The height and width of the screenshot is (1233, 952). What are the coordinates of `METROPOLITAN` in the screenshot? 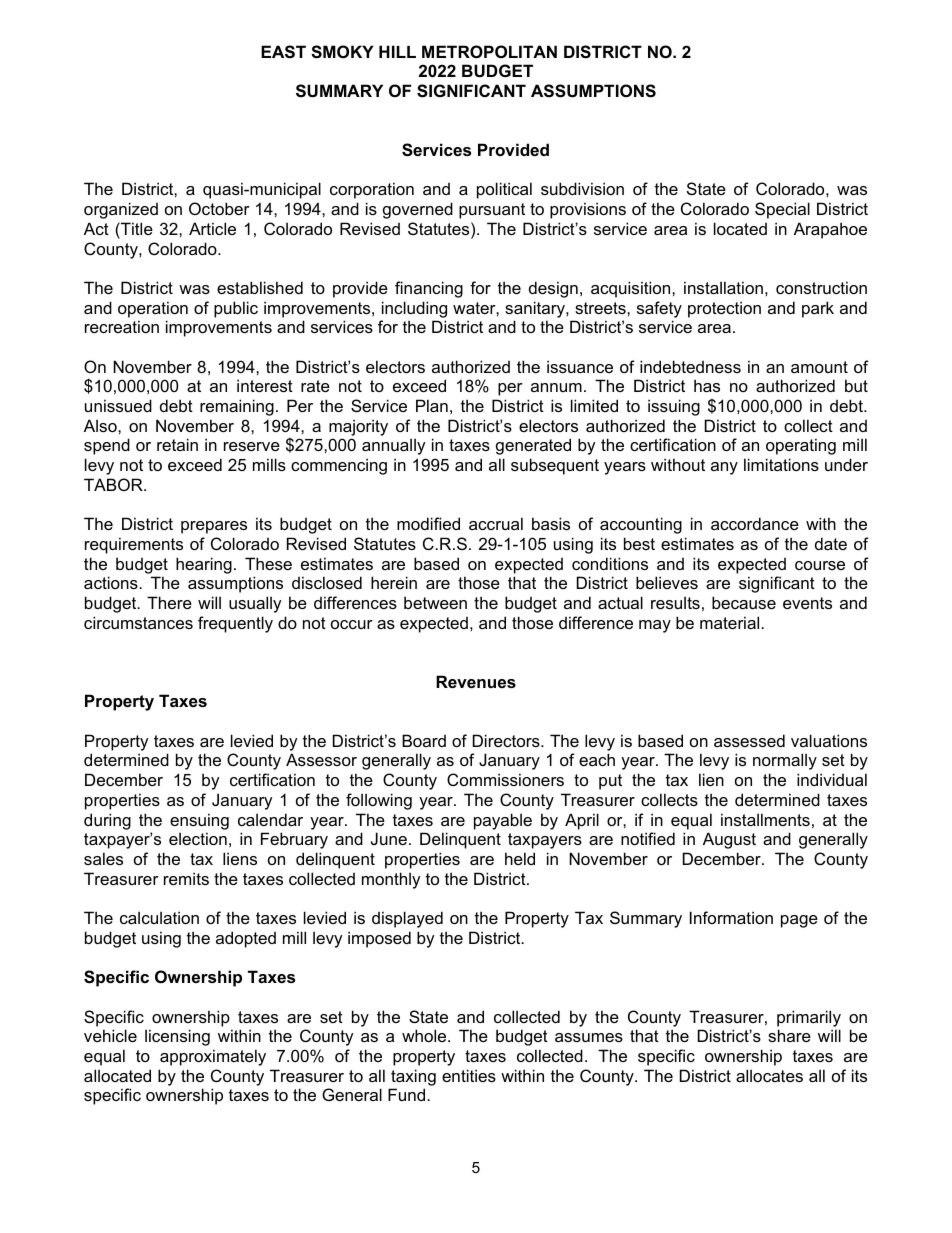 It's located at (489, 51).
